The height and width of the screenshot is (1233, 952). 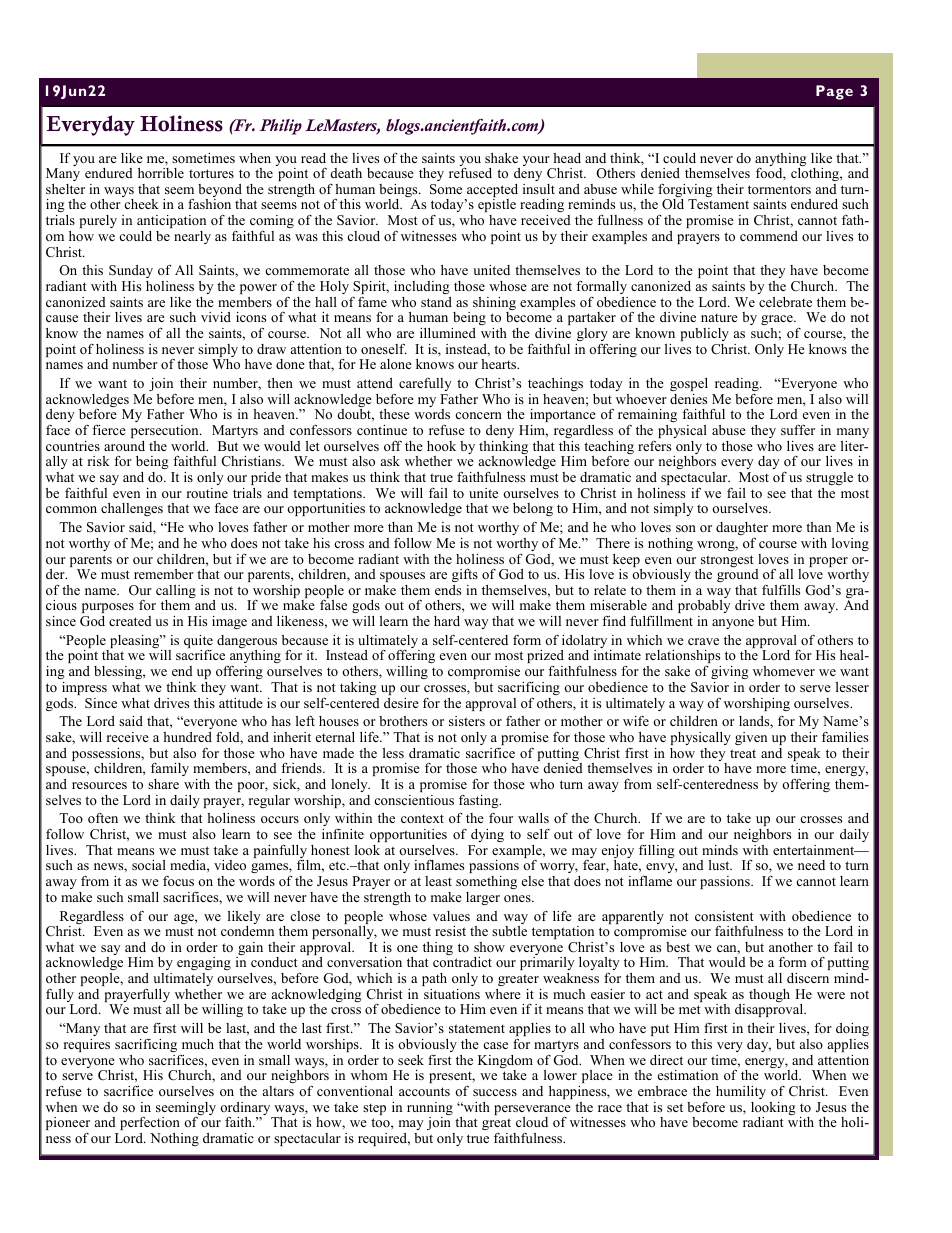 What do you see at coordinates (161, 173) in the screenshot?
I see `horrible` at bounding box center [161, 173].
